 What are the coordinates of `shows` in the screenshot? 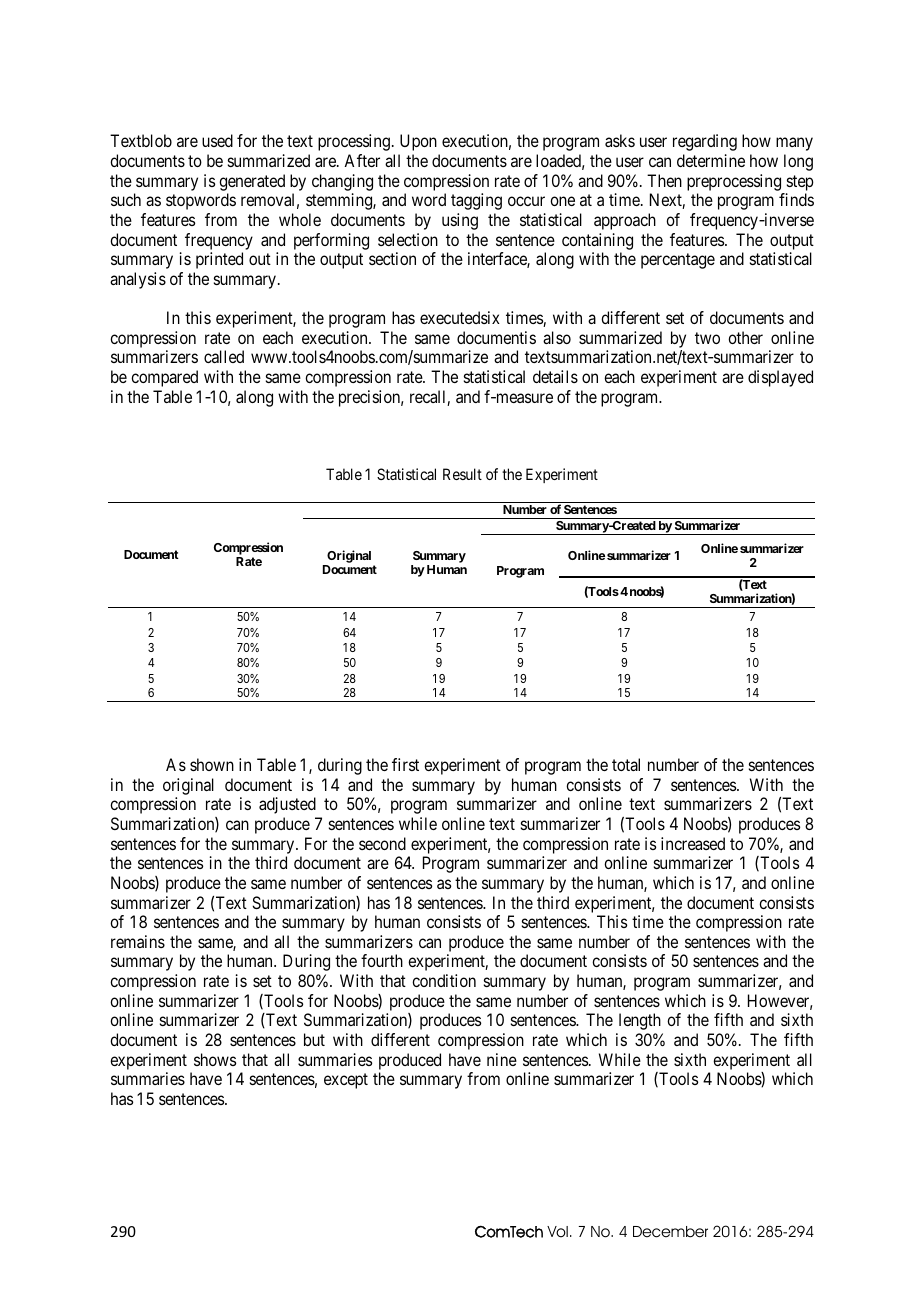 It's located at (215, 1059).
